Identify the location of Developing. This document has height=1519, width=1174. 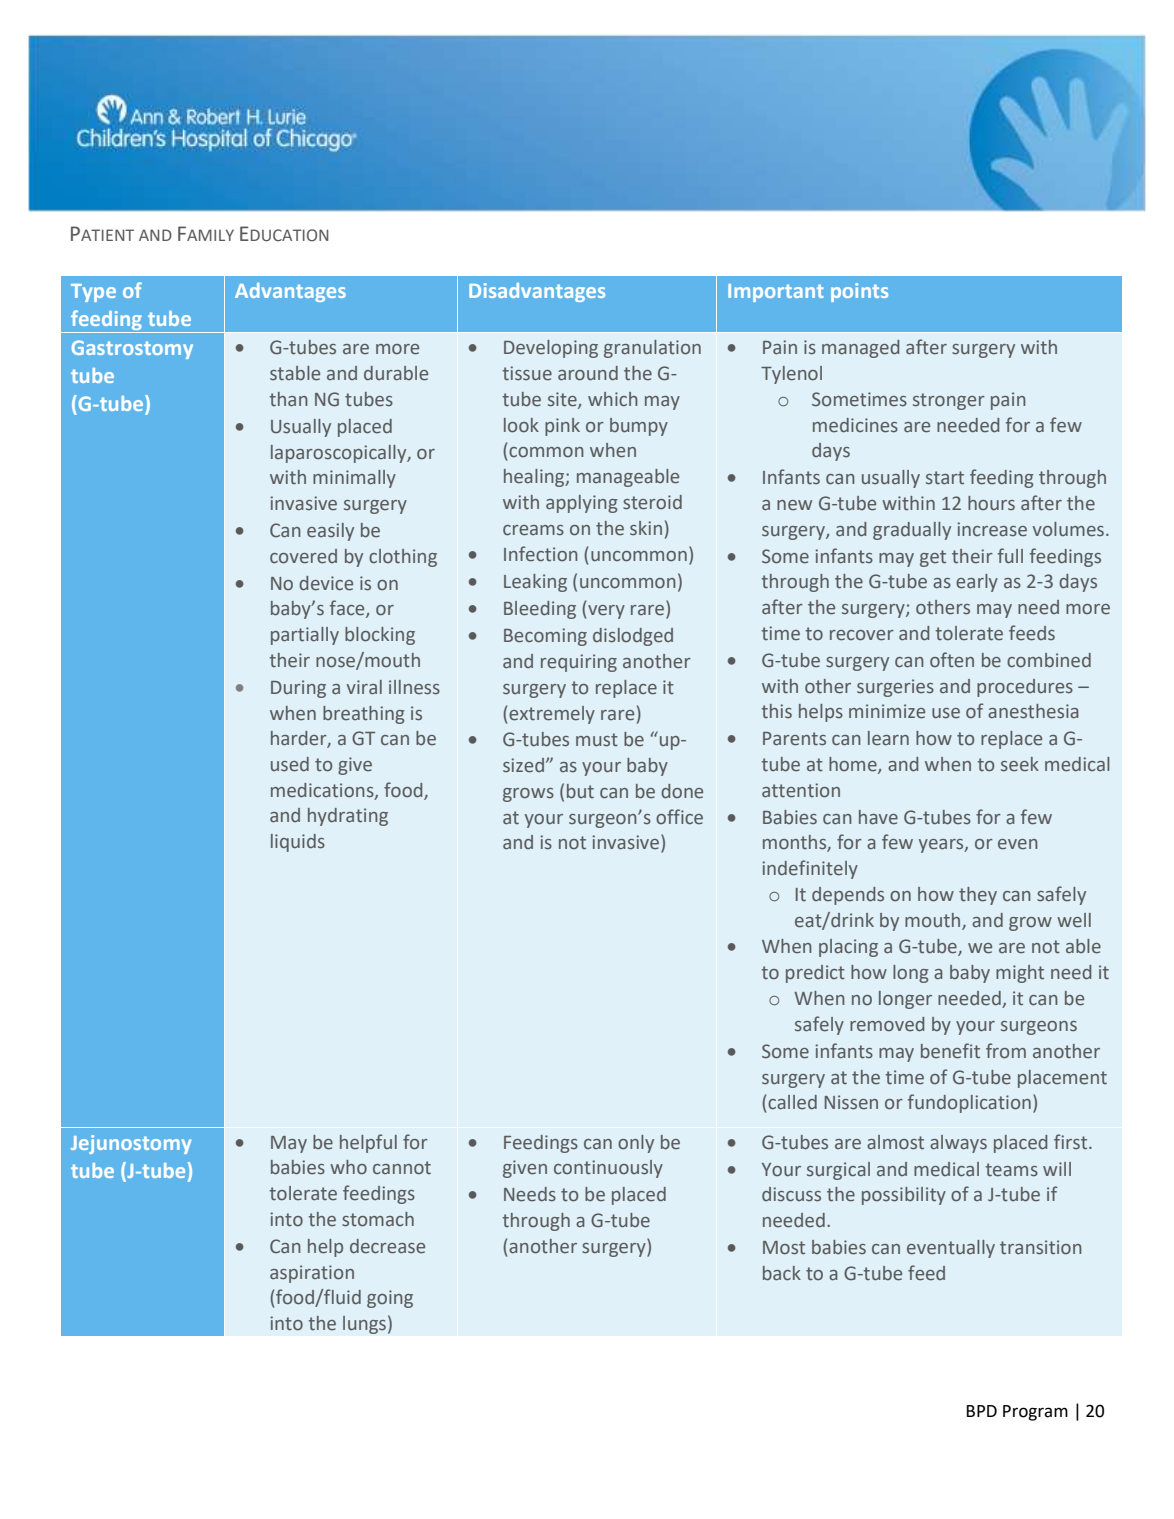
(551, 349).
